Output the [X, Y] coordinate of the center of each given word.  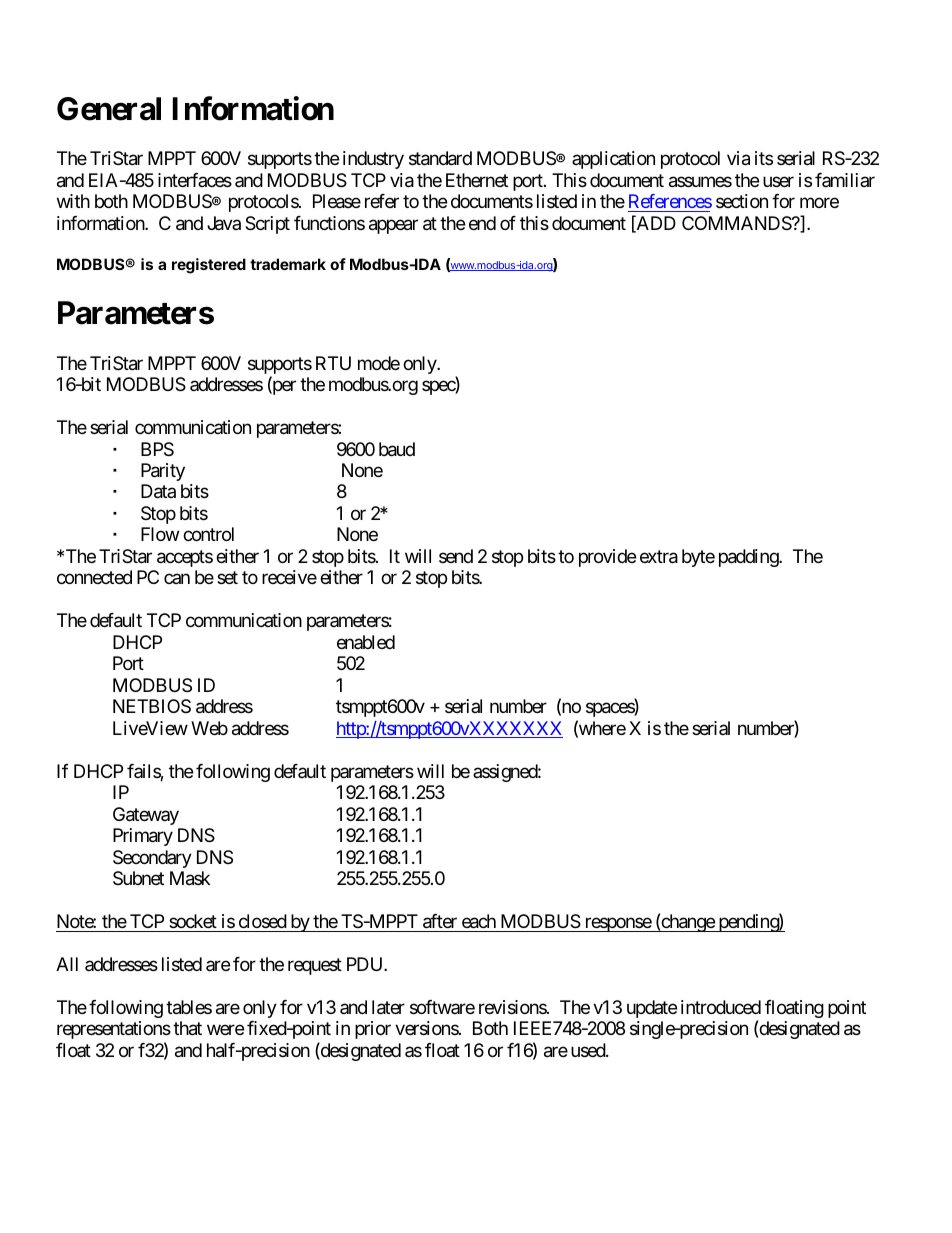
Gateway [146, 816]
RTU [333, 363]
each [479, 921]
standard [440, 158]
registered [209, 266]
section [742, 201]
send [456, 556]
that [187, 1028]
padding [749, 558]
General [109, 109]
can [177, 579]
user [778, 181]
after [440, 921]
